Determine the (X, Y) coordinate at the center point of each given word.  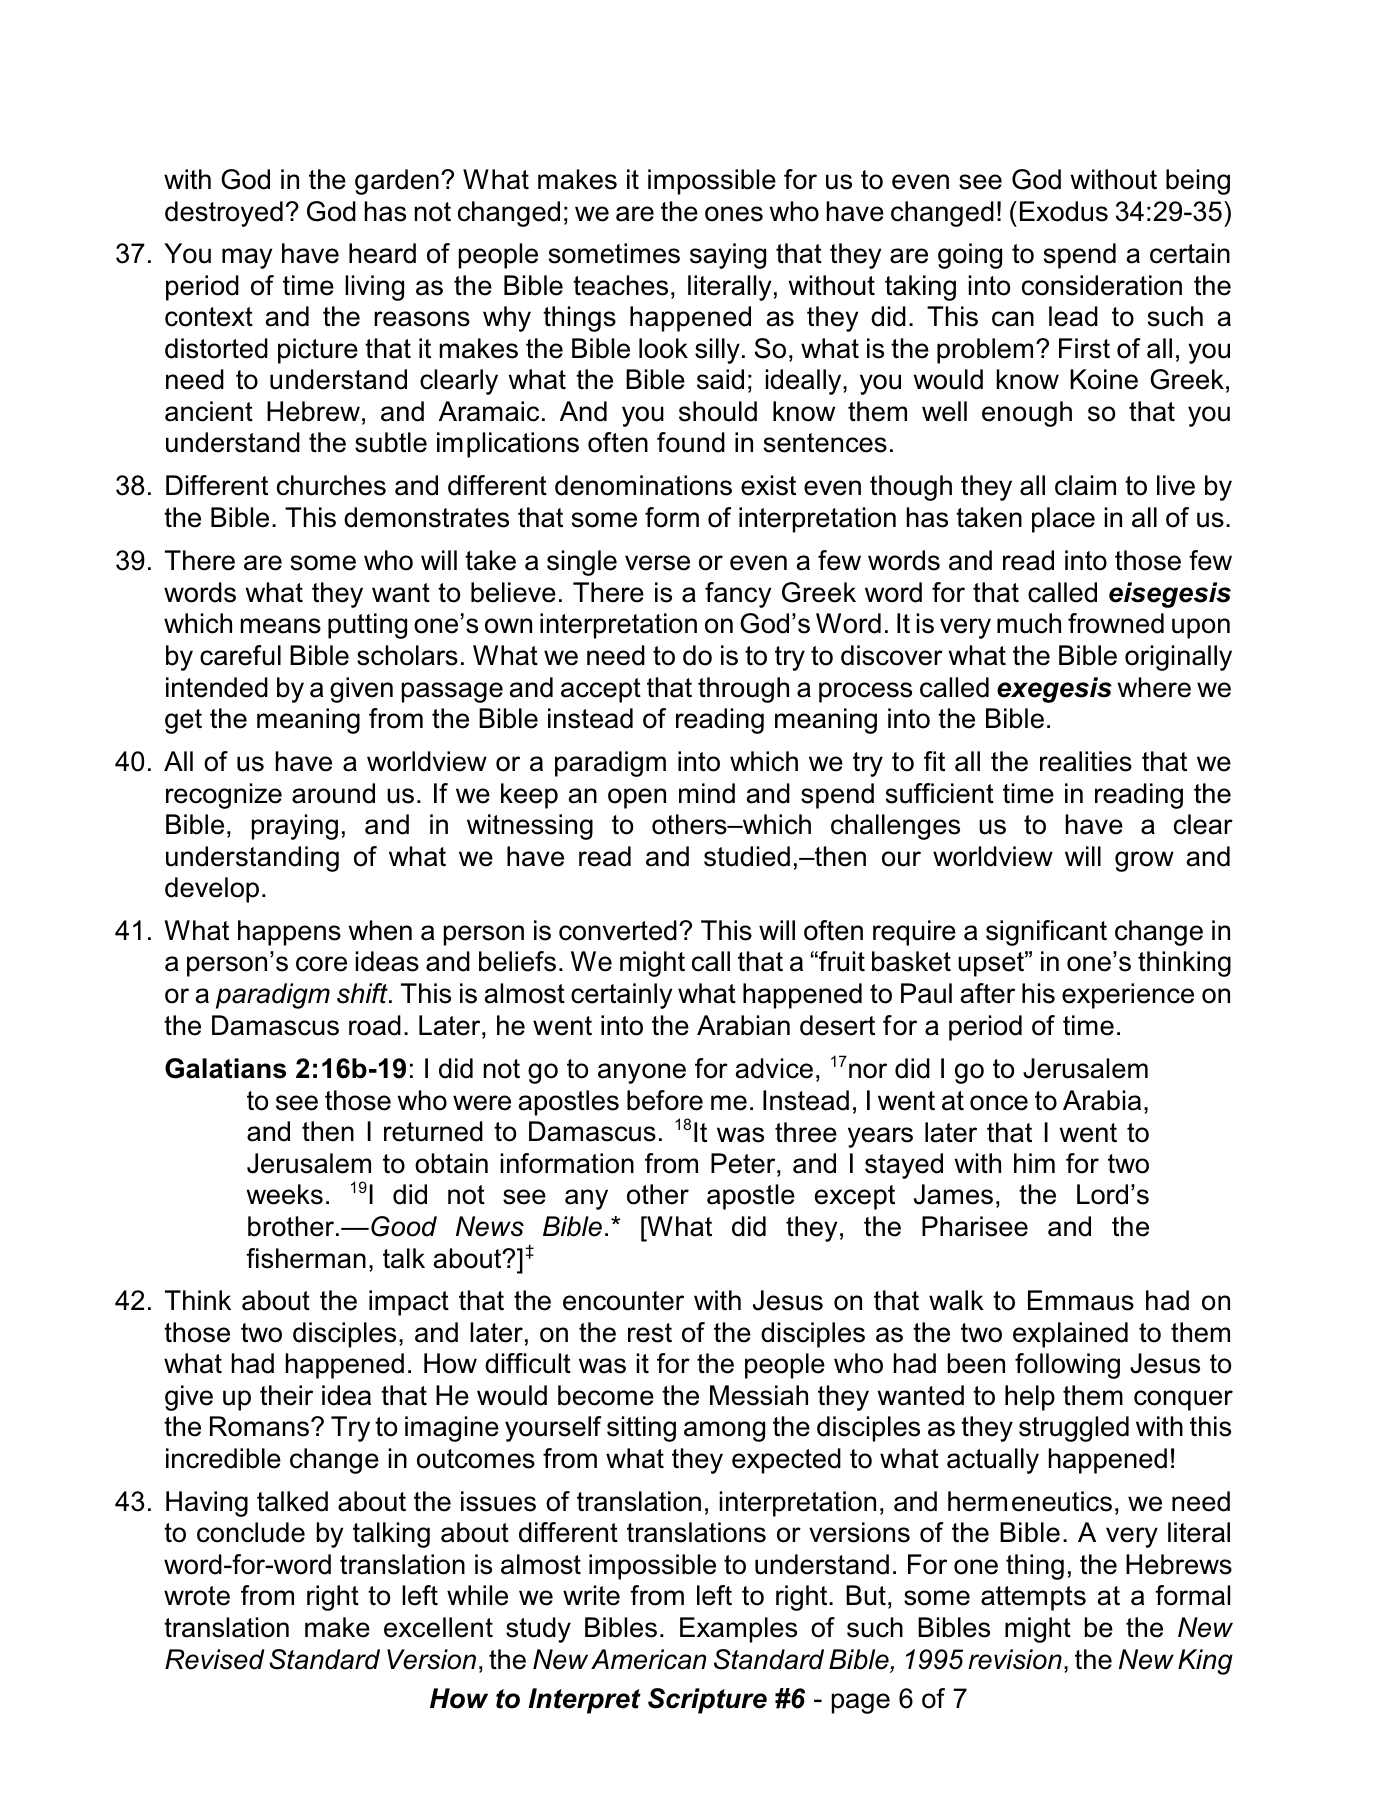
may (247, 258)
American (648, 1659)
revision (1015, 1659)
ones (734, 214)
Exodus (1064, 211)
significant (1046, 933)
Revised (214, 1659)
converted (618, 930)
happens (289, 933)
